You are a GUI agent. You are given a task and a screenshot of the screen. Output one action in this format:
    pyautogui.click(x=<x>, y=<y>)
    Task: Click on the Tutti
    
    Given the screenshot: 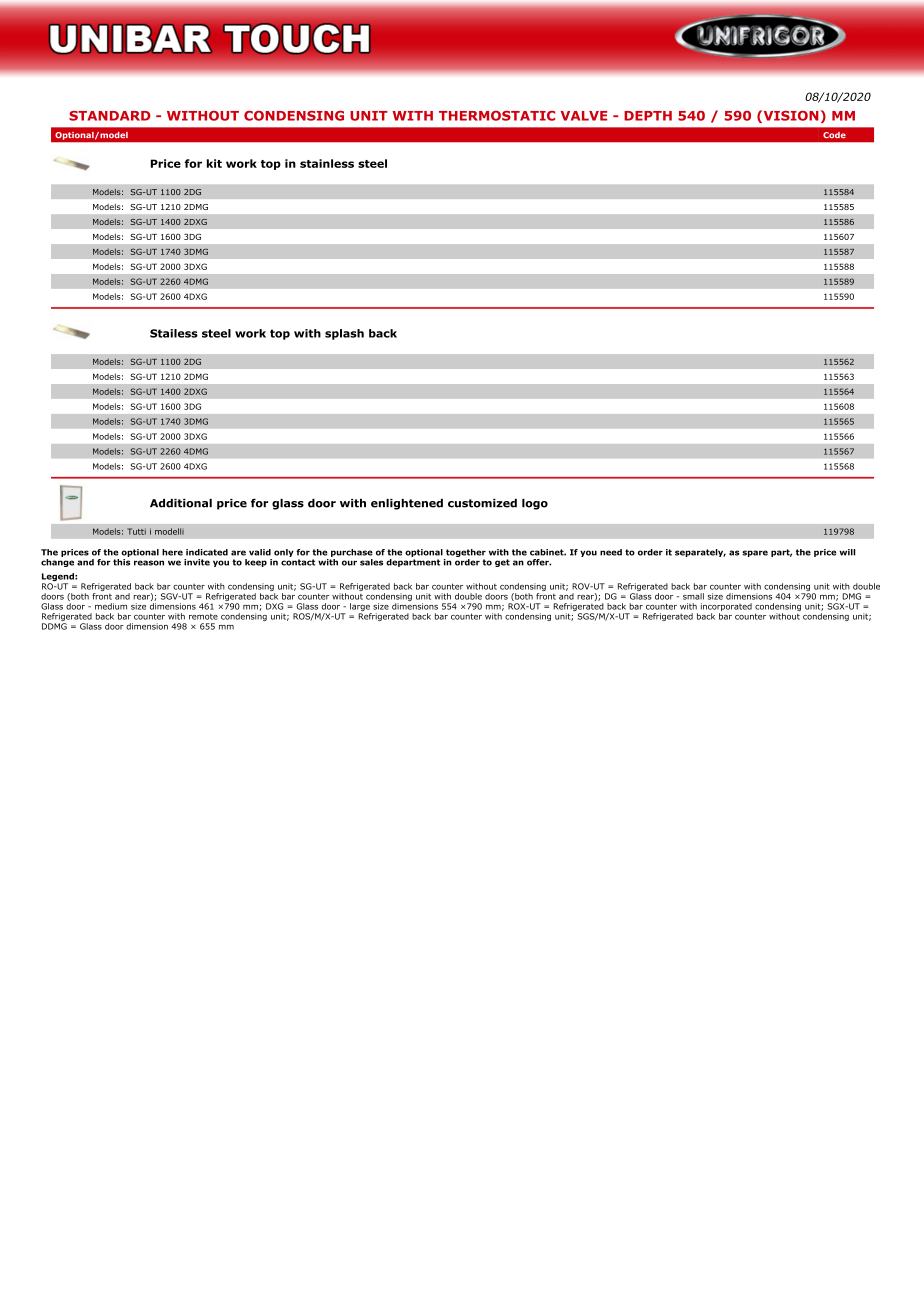 What is the action you would take?
    pyautogui.click(x=136, y=531)
